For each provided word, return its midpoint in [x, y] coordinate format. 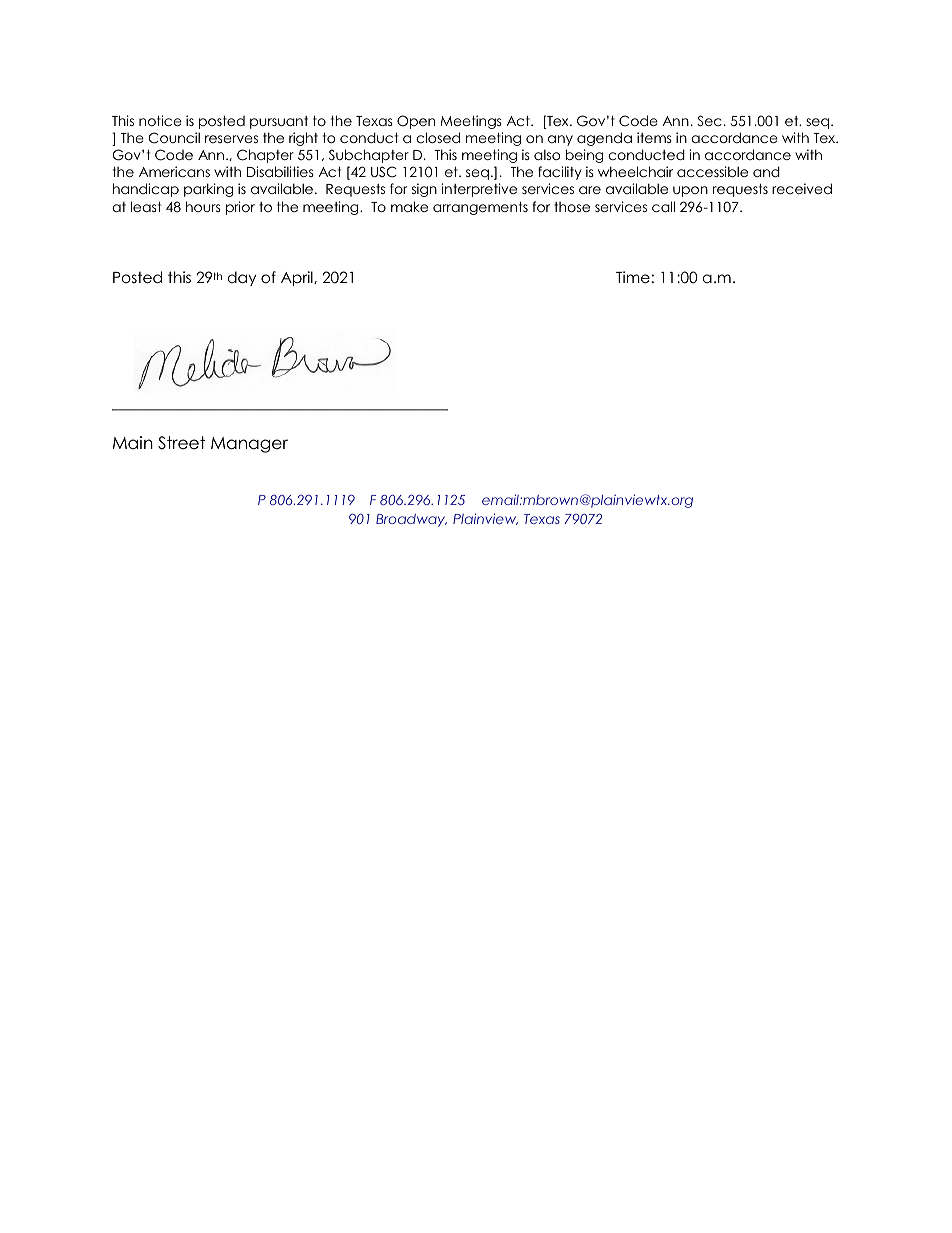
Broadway [411, 520]
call [663, 206]
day [242, 278]
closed [438, 137]
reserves [231, 139]
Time [633, 277]
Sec [709, 121]
